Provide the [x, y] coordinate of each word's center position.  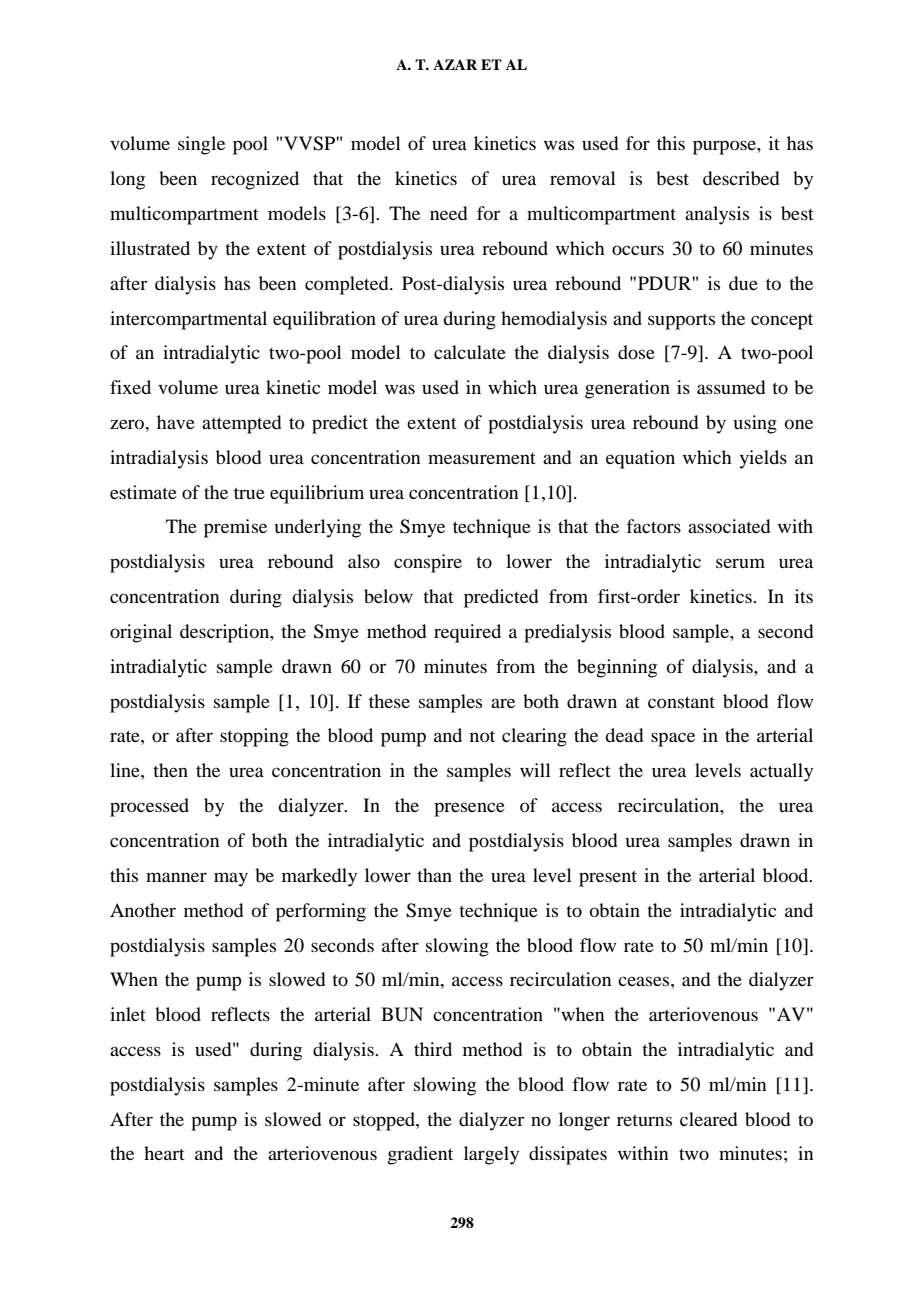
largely [491, 1155]
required [467, 633]
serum [740, 563]
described [741, 178]
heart [164, 1153]
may [231, 879]
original [141, 633]
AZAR [455, 64]
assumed [731, 387]
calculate [470, 352]
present [608, 879]
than [434, 875]
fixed [130, 387]
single [201, 145]
